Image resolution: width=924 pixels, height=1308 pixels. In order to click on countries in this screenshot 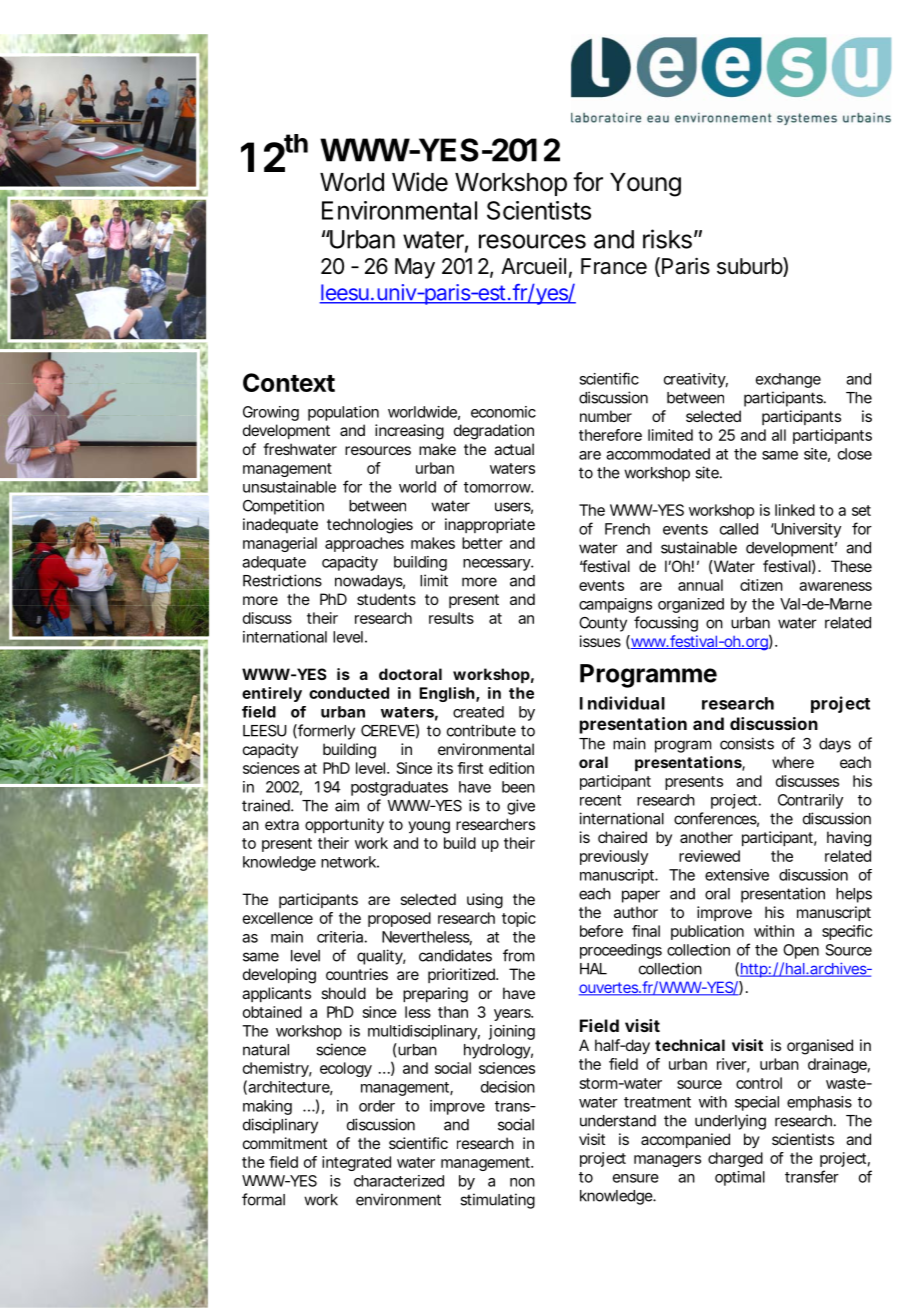, I will do `click(357, 974)`.
